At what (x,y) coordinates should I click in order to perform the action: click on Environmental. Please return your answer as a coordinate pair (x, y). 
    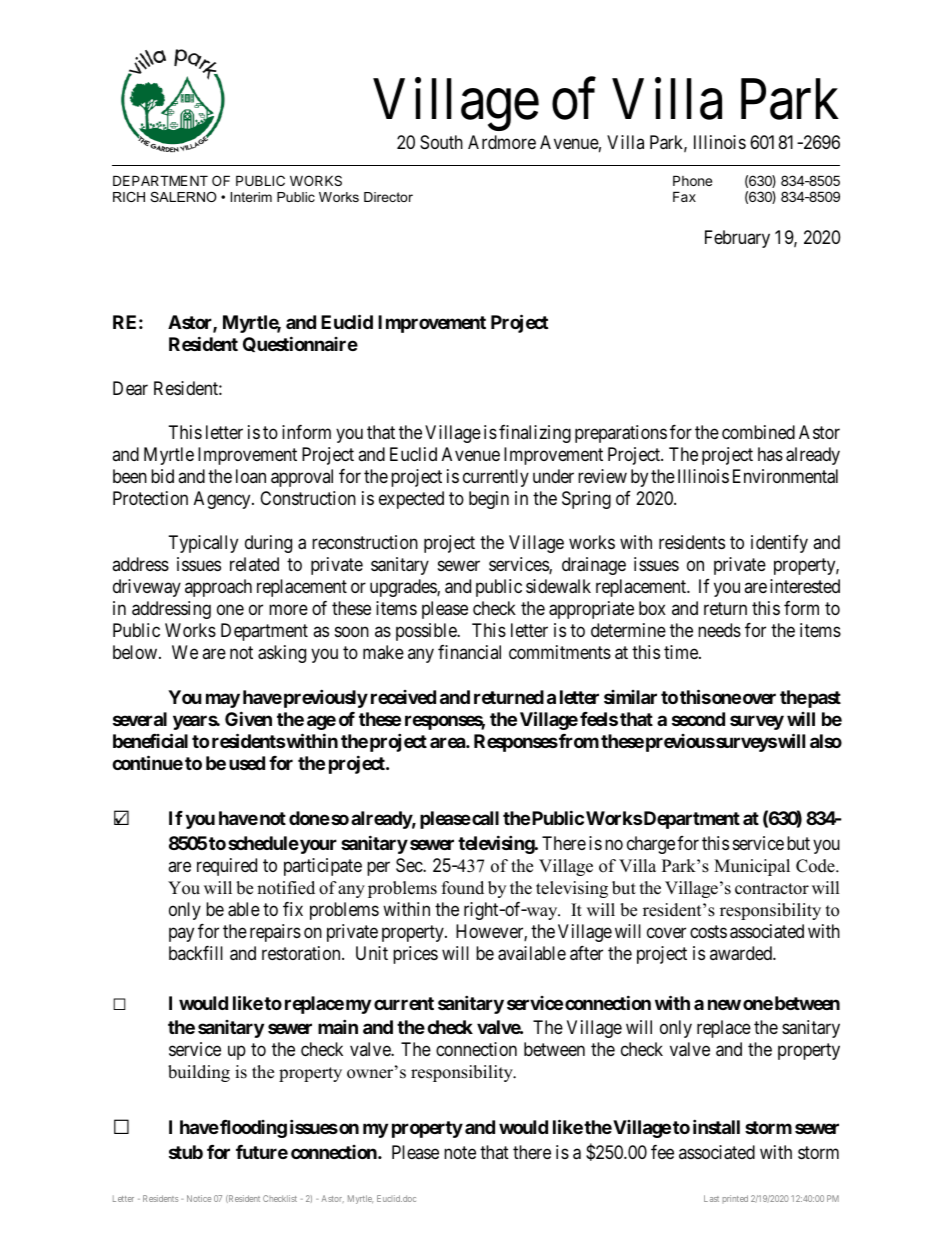
    Looking at the image, I should click on (785, 476).
